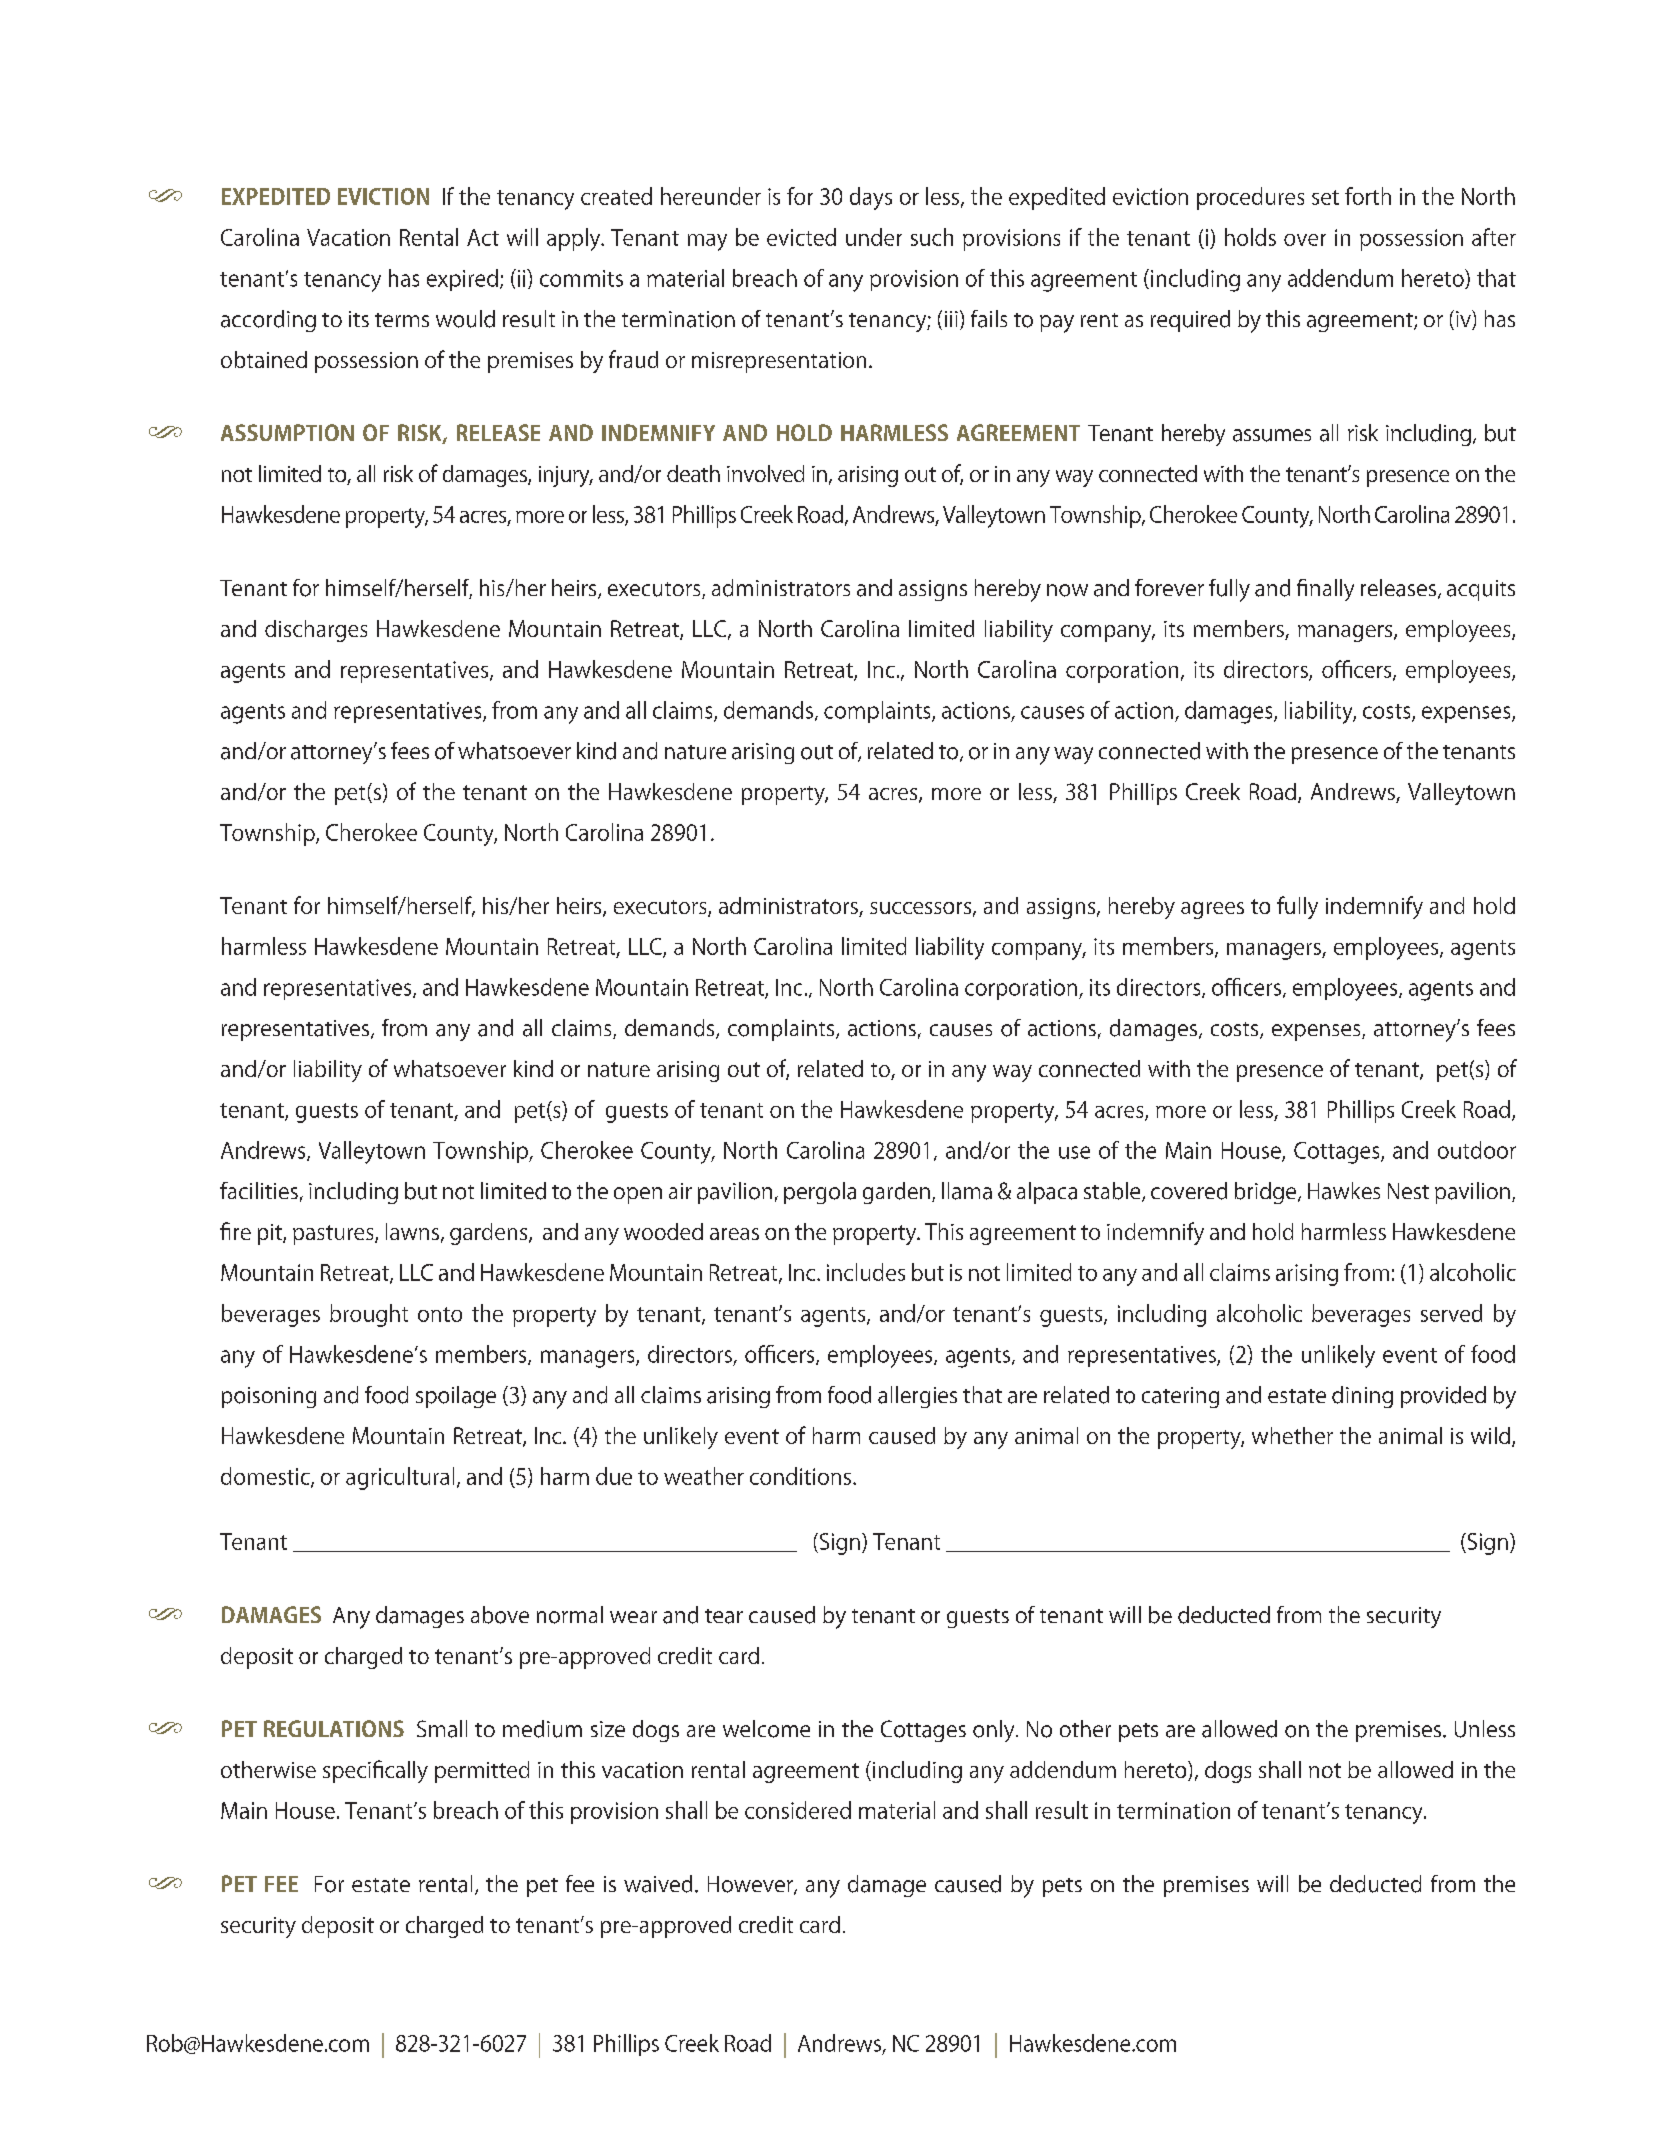 The width and height of the document is (1663, 2152). I want to click on specifically, so click(375, 1771).
